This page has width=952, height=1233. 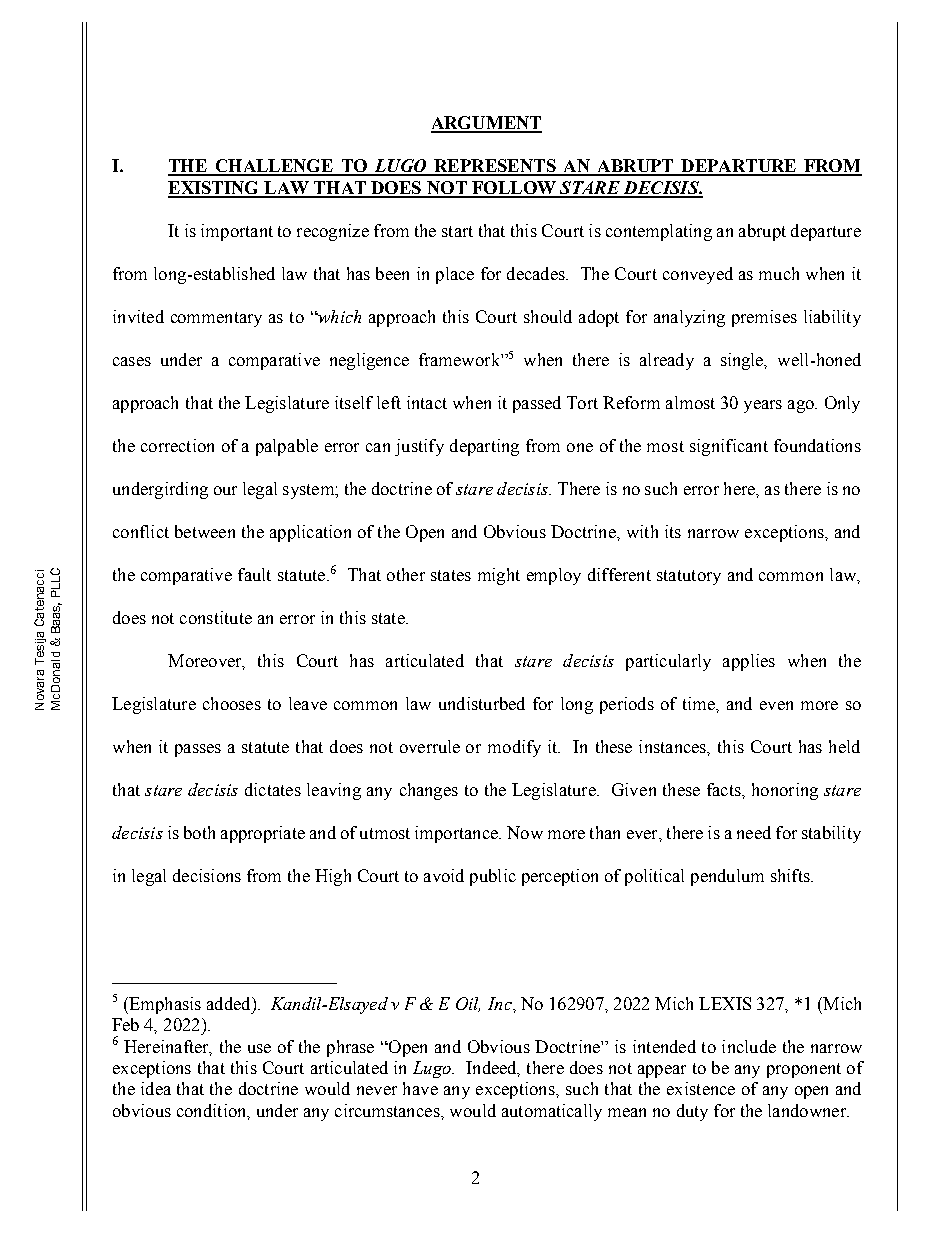 I want to click on REPRESENTS, so click(x=495, y=167).
